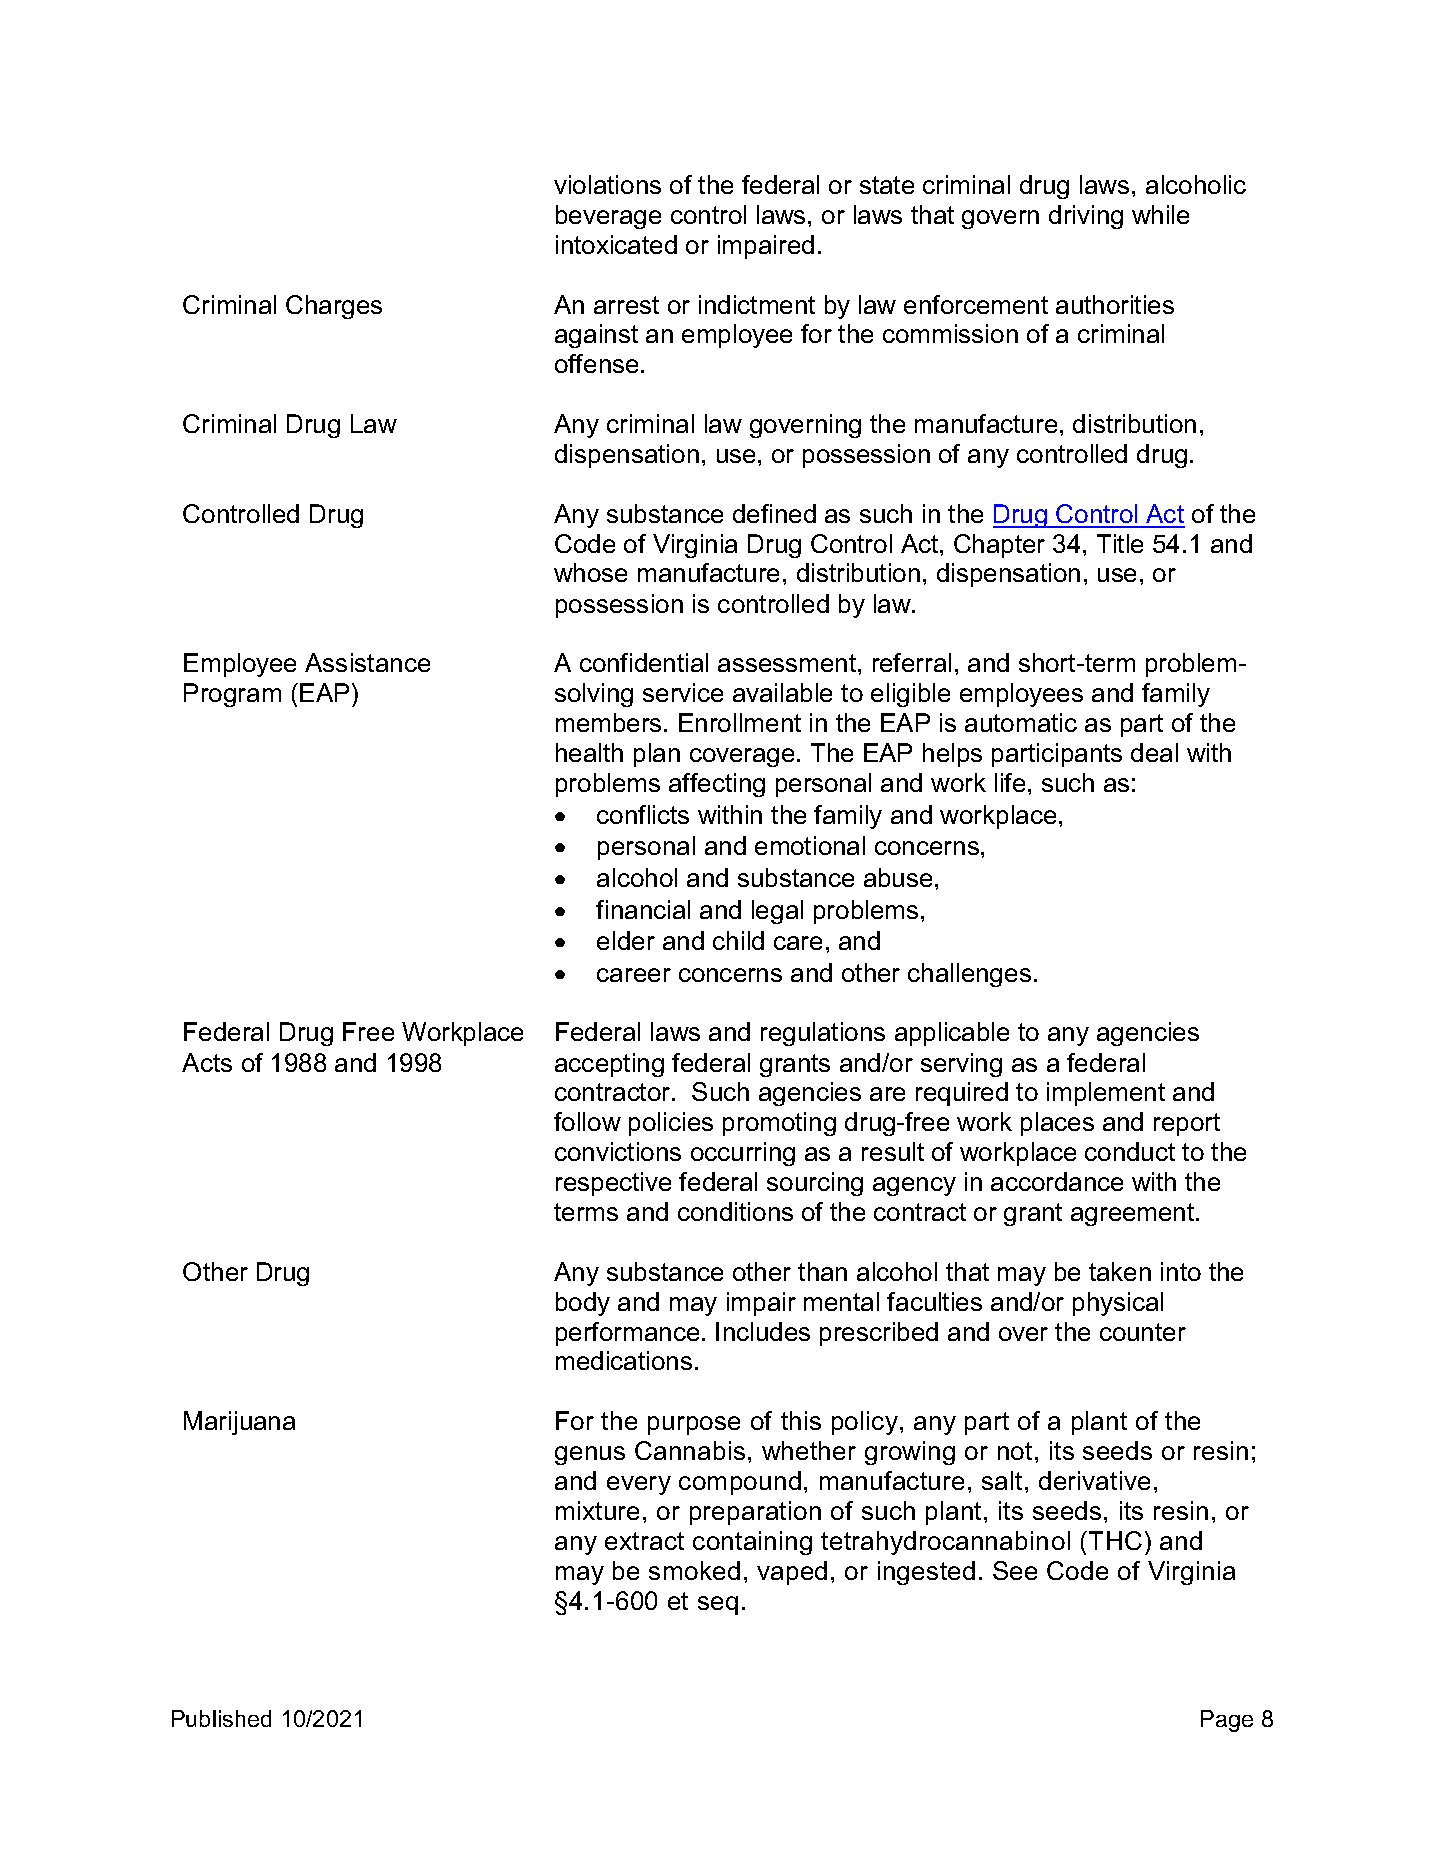 The width and height of the page is (1446, 1872). Describe the element at coordinates (221, 1718) in the page. I see `Published` at that location.
